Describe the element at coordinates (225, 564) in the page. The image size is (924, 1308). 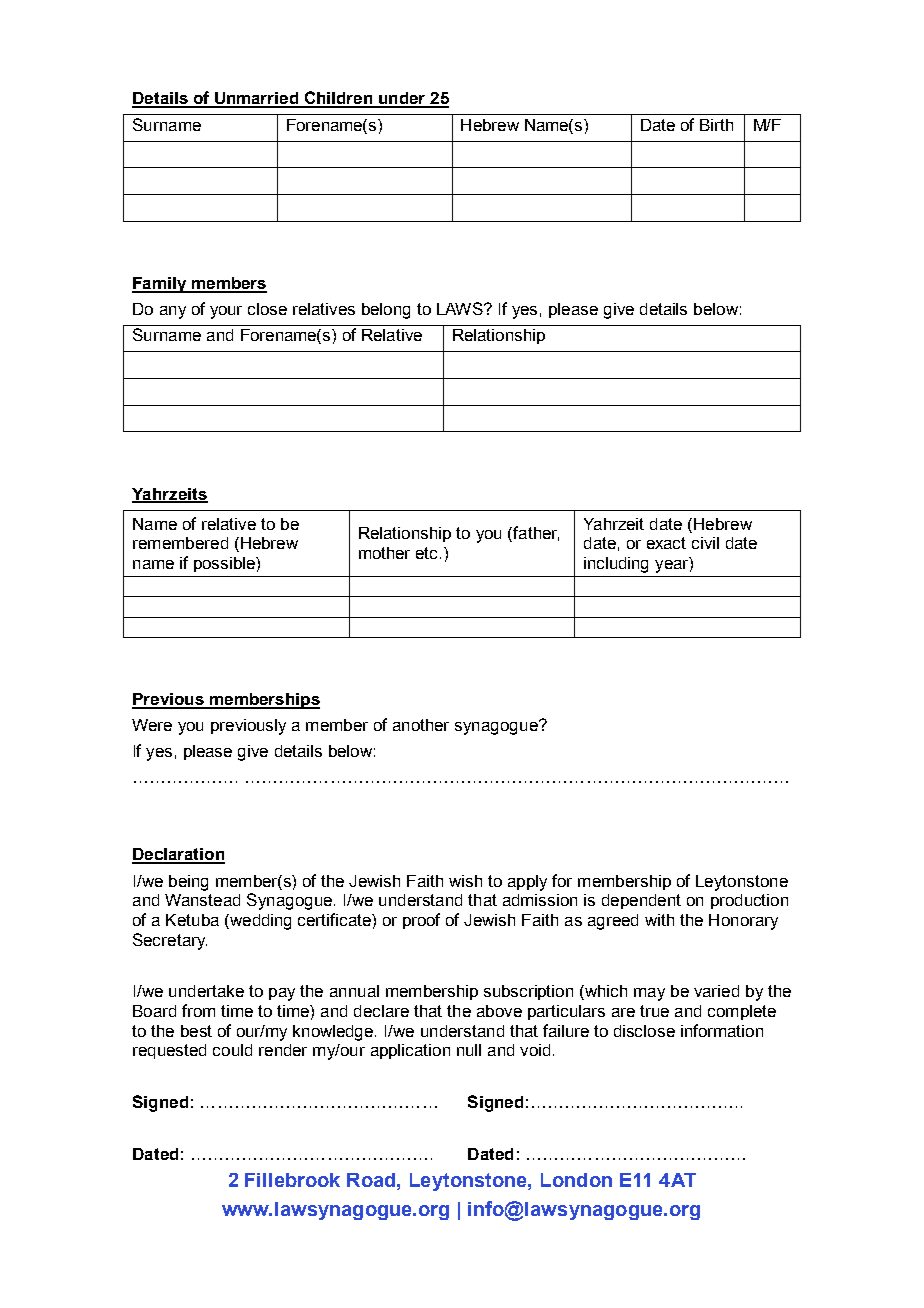
I see `possible` at that location.
